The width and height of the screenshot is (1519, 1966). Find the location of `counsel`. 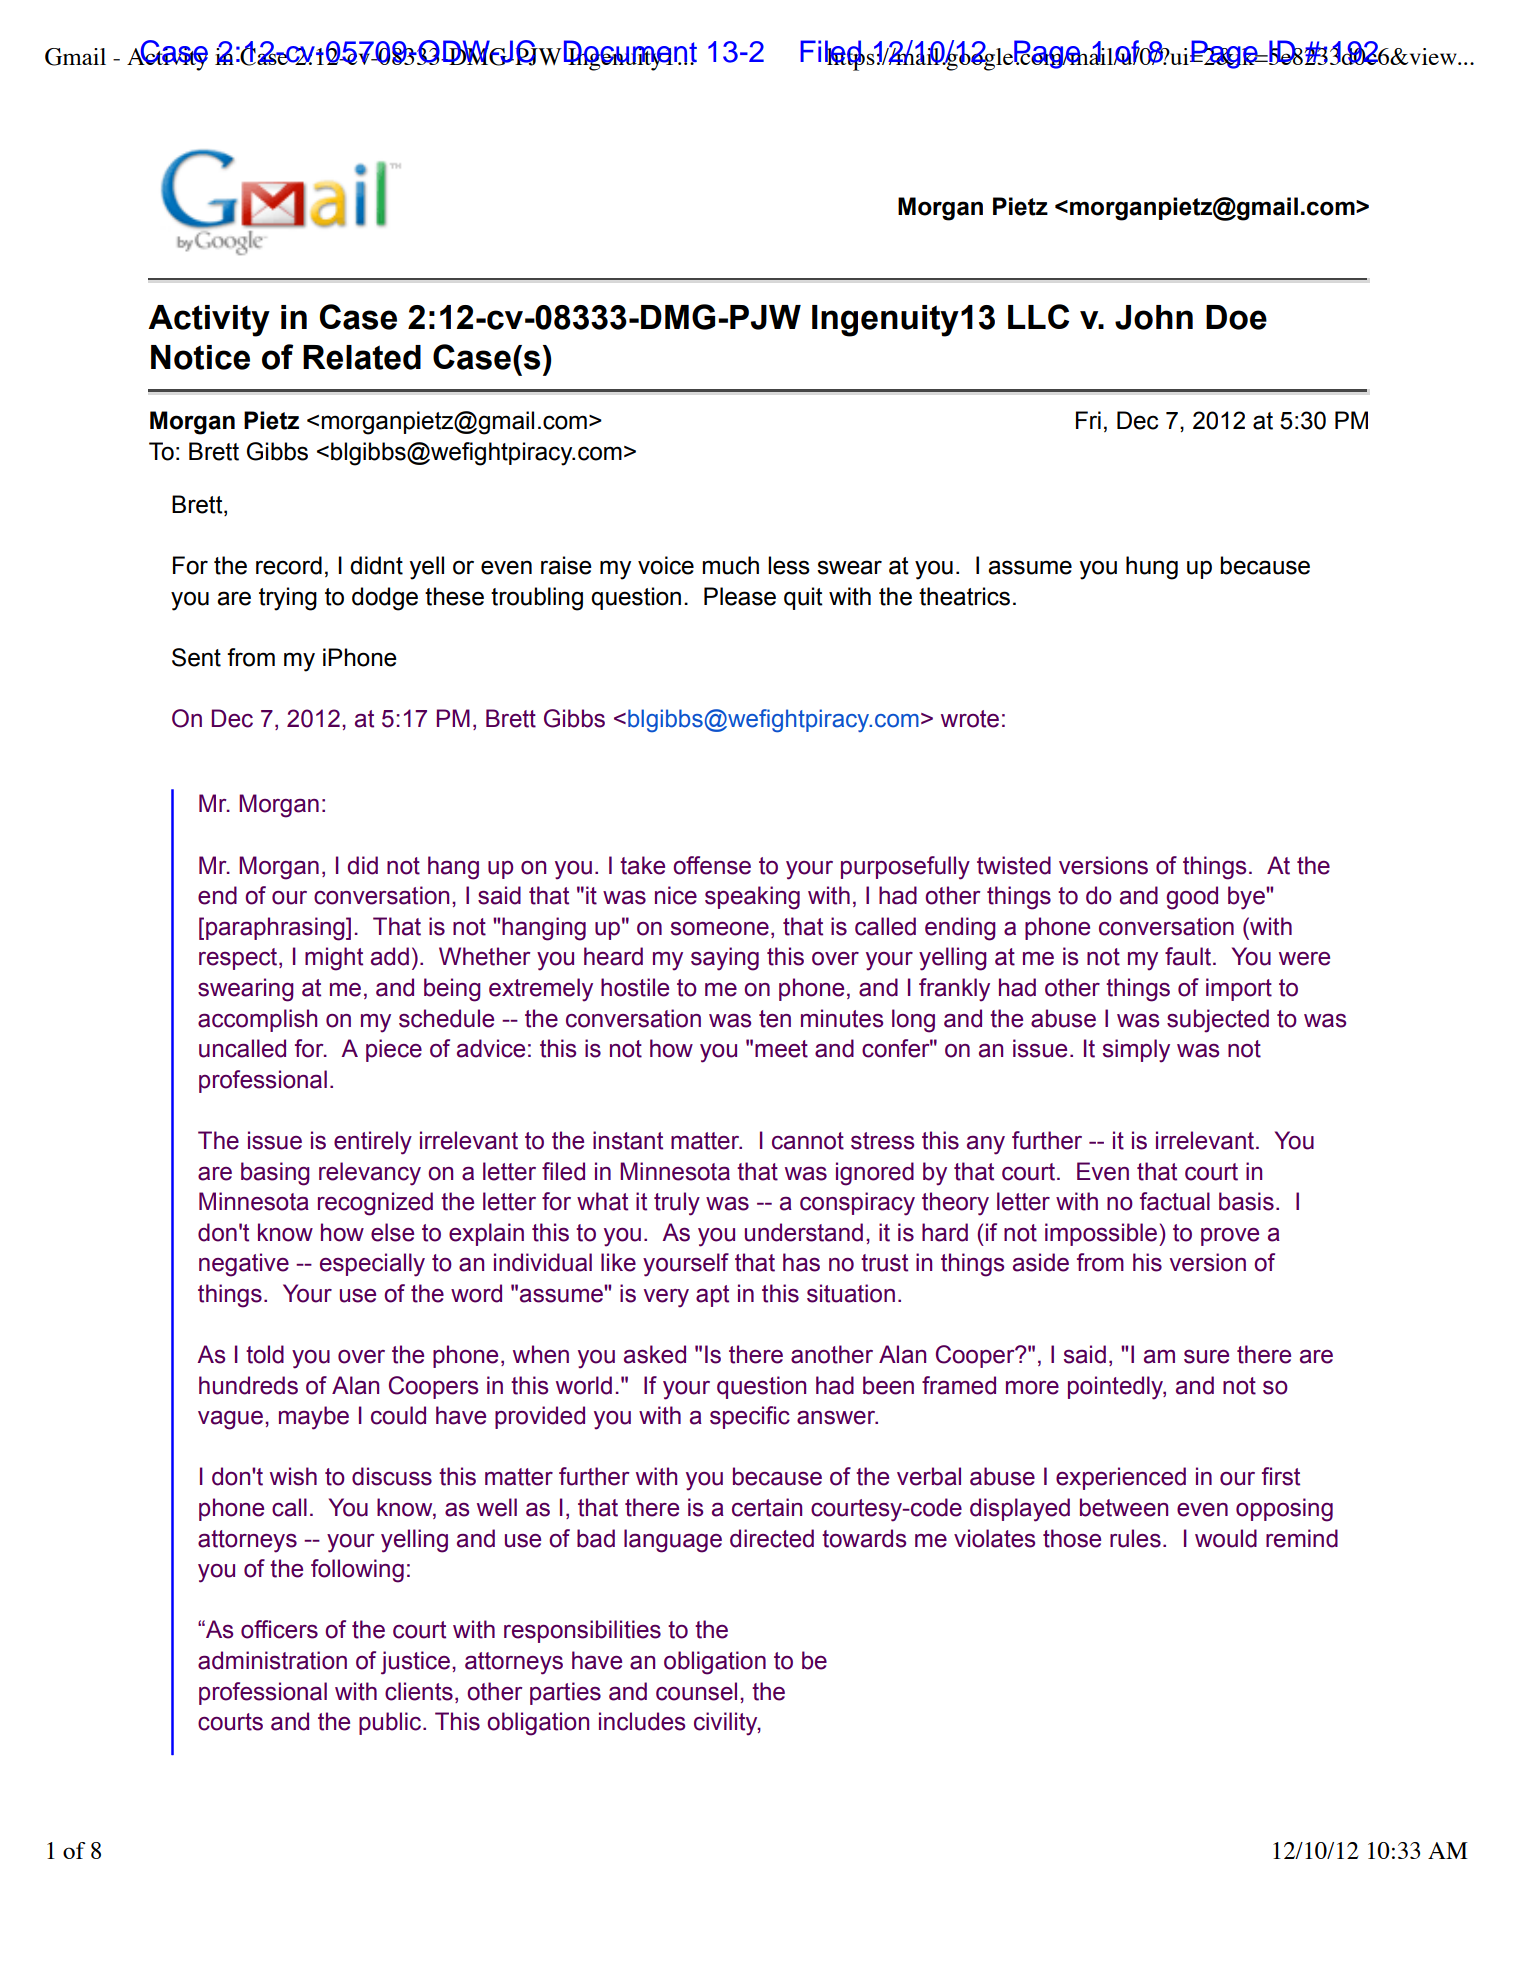

counsel is located at coordinates (696, 1691).
